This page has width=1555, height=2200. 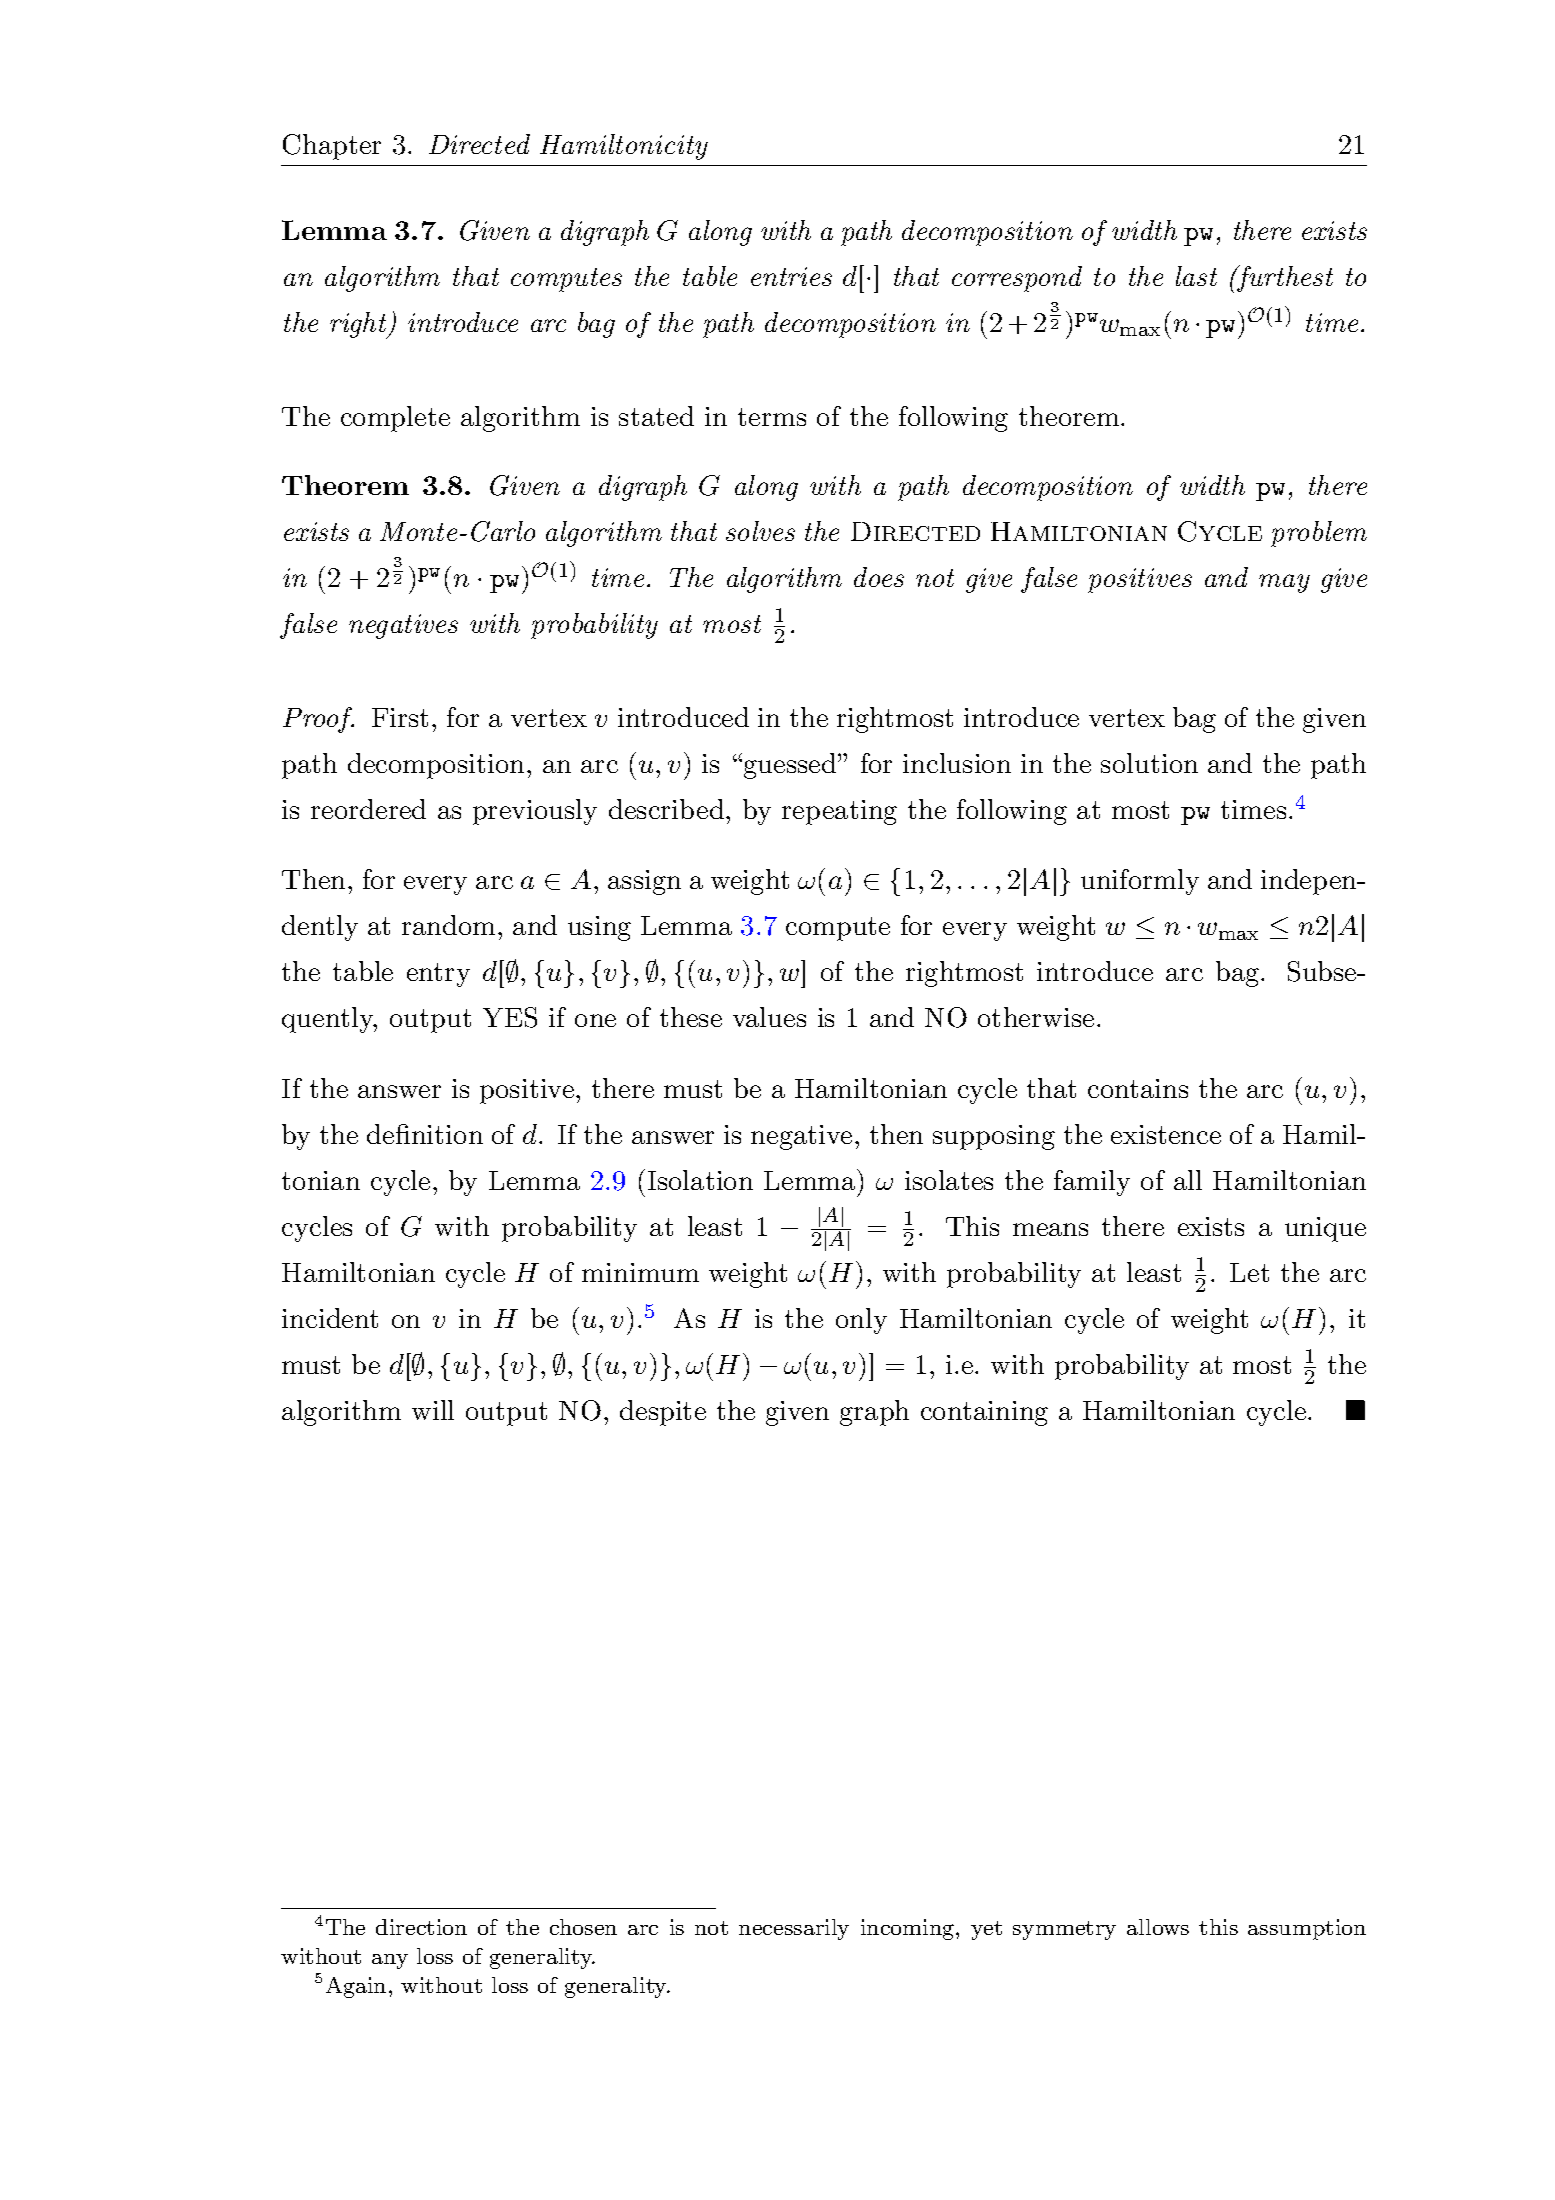 I want to click on contains, so click(x=1138, y=1088).
